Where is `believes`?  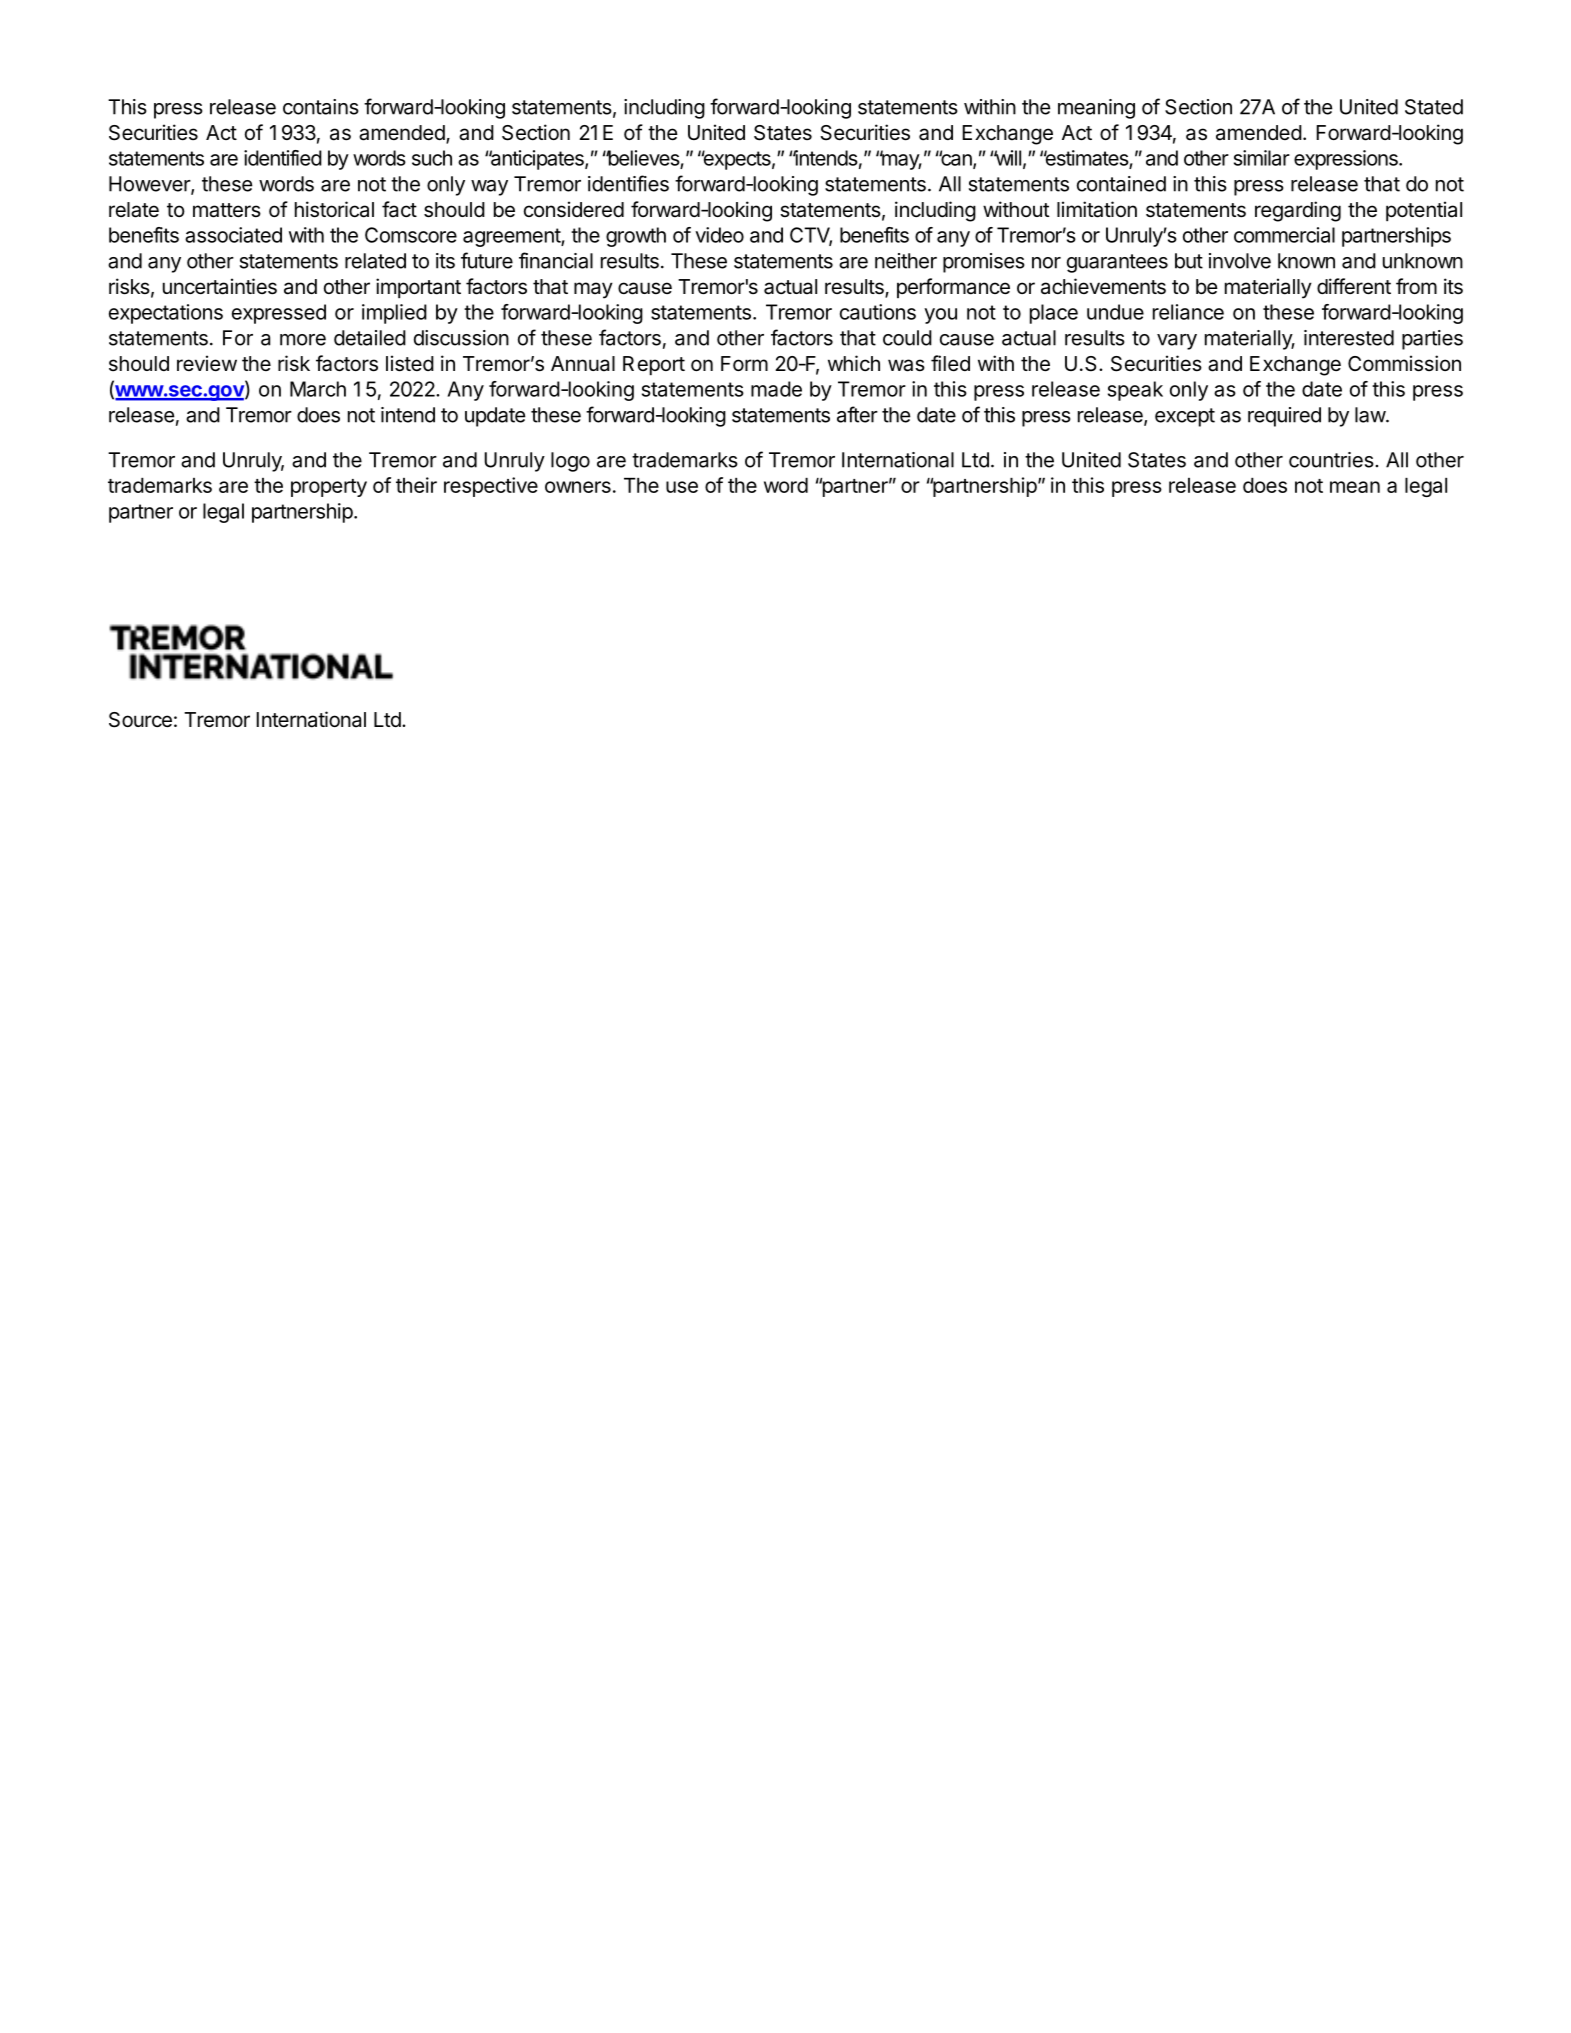
believes is located at coordinates (643, 159).
